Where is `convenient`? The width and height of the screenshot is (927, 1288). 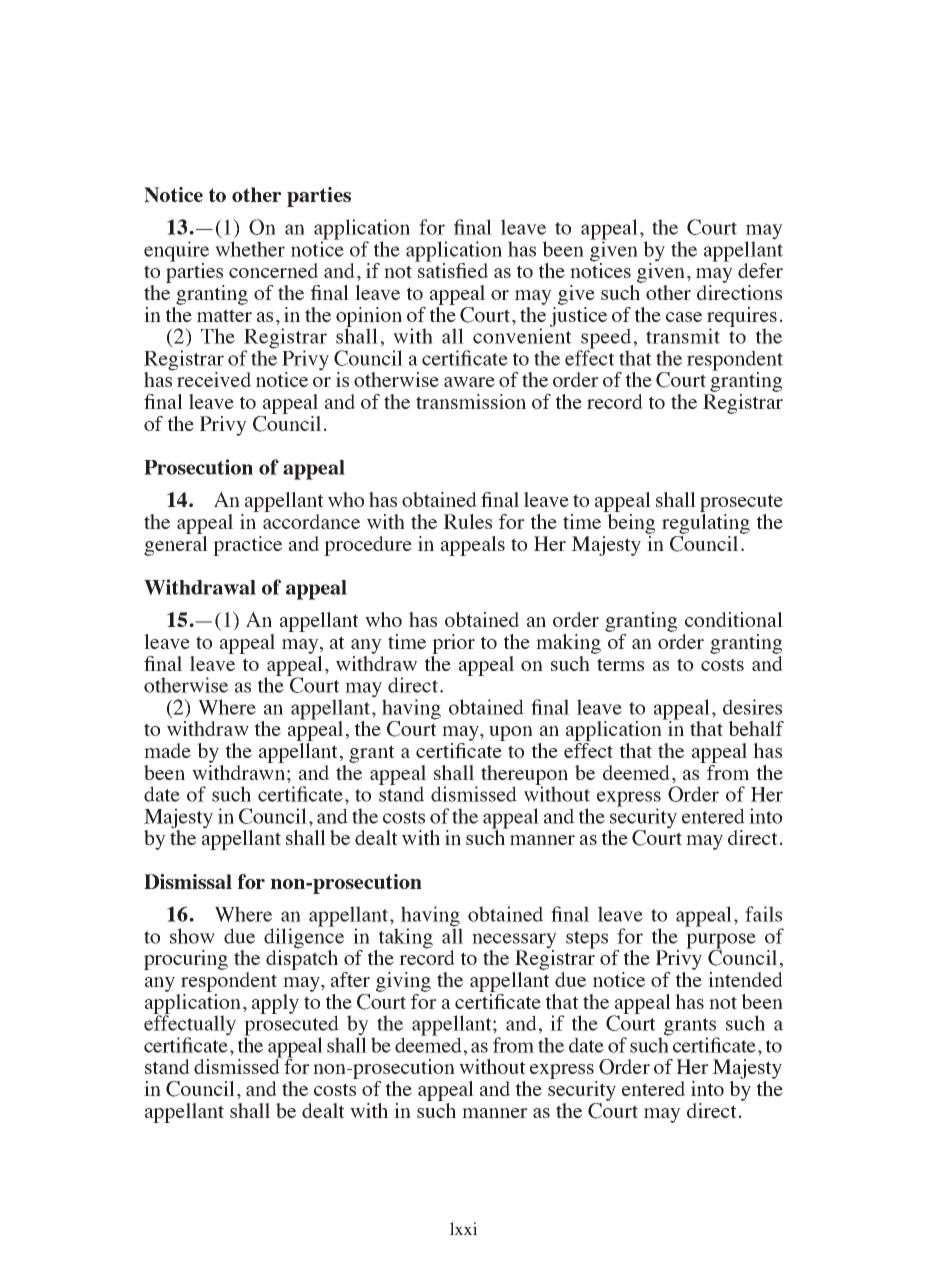
convenient is located at coordinates (522, 335).
